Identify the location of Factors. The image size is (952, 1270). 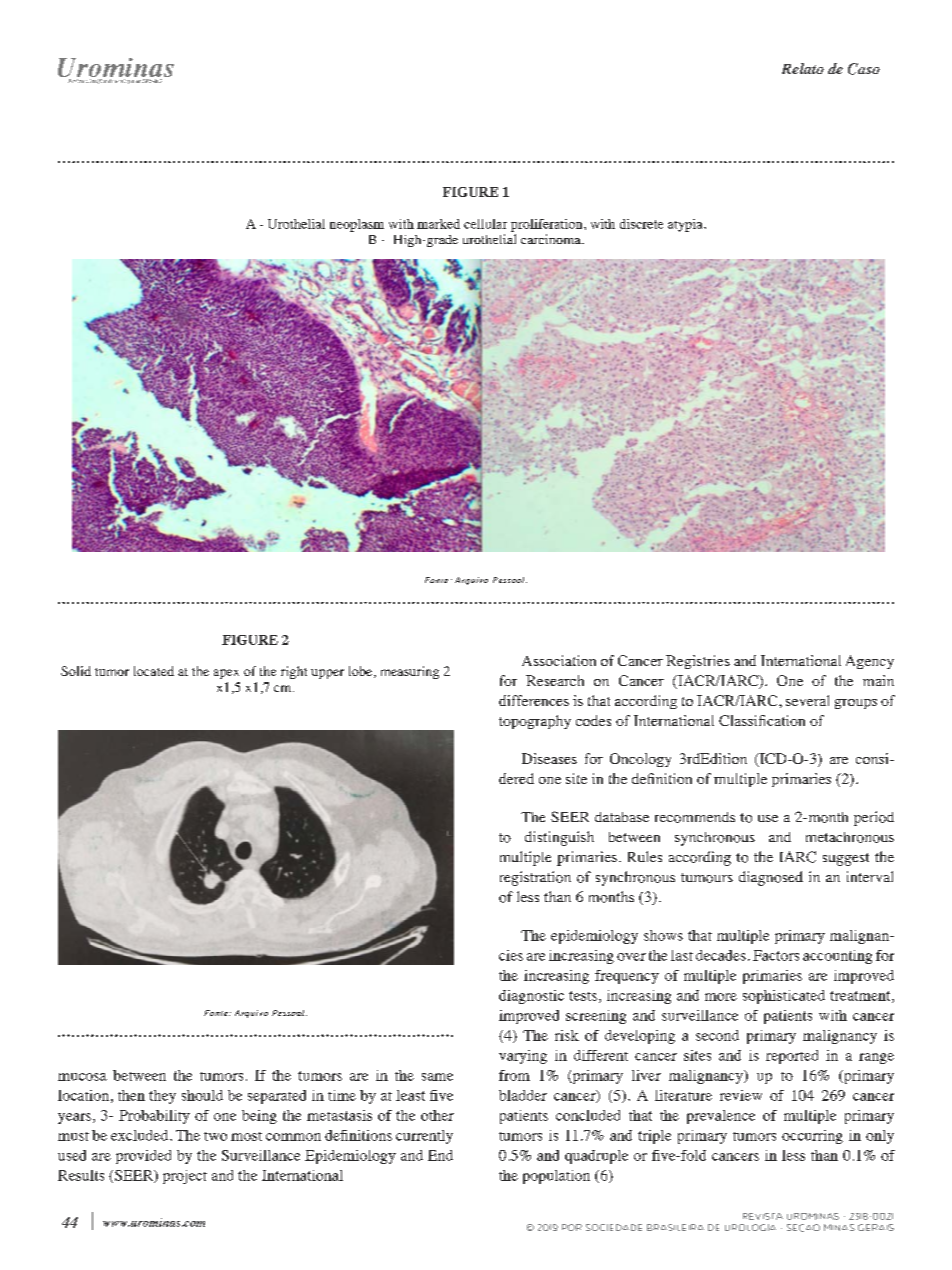
(776, 955).
